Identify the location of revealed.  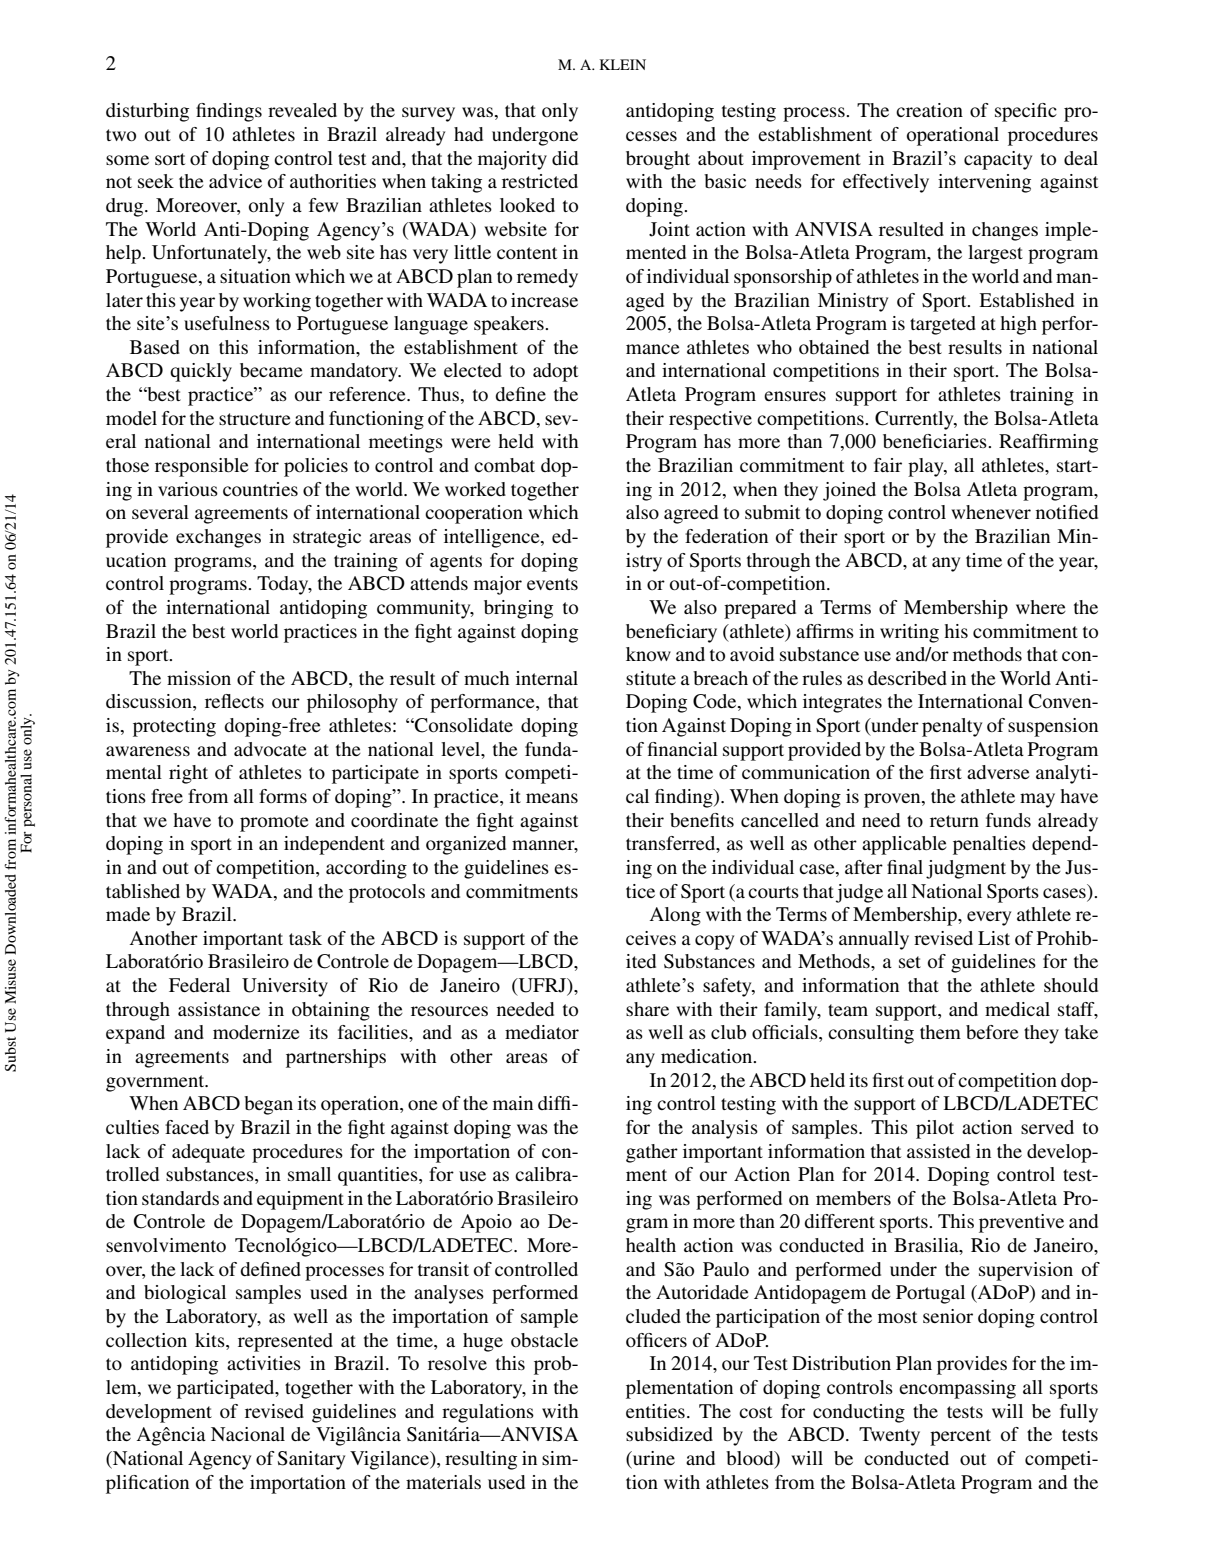
(302, 110).
